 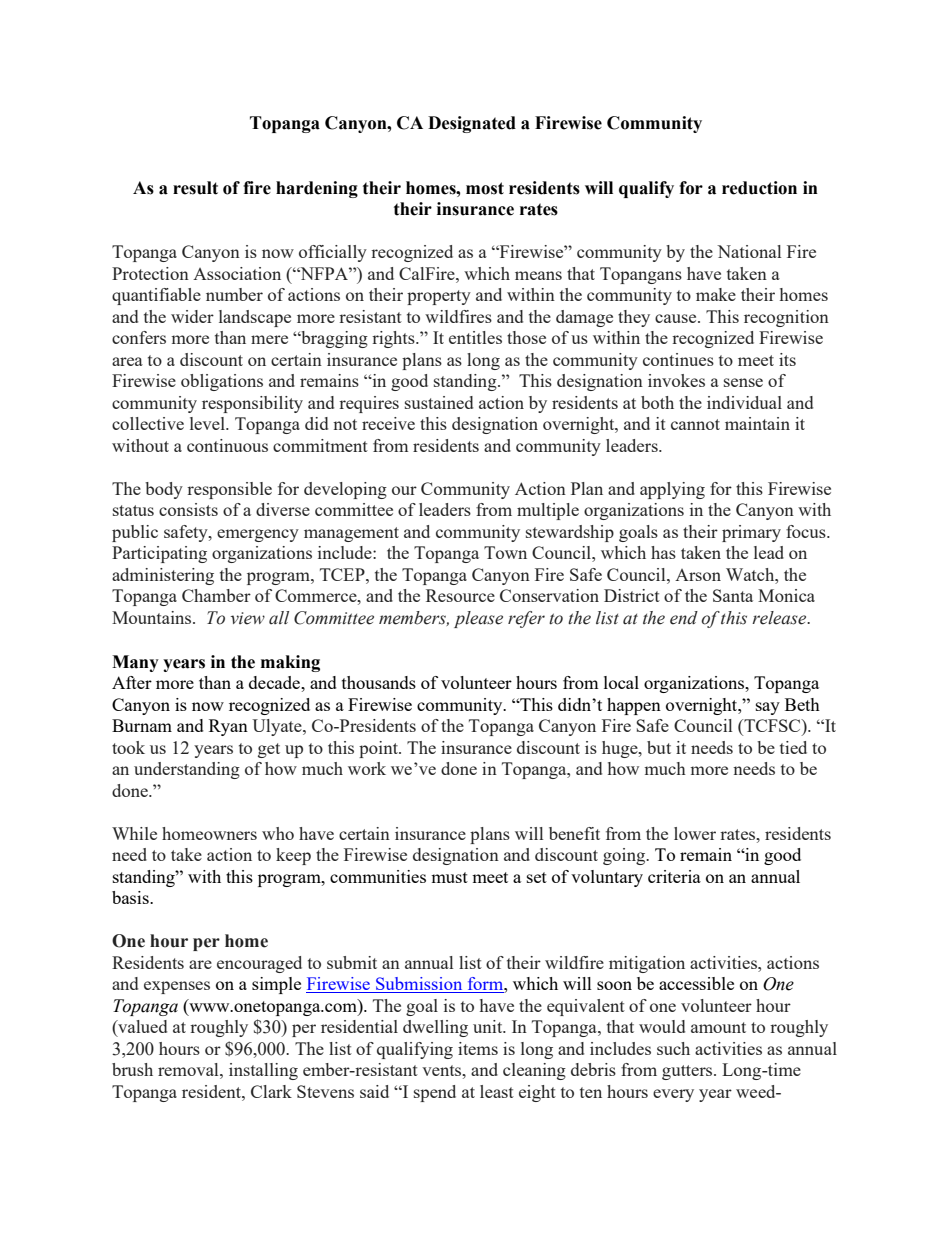 What do you see at coordinates (439, 402) in the screenshot?
I see `sustained` at bounding box center [439, 402].
